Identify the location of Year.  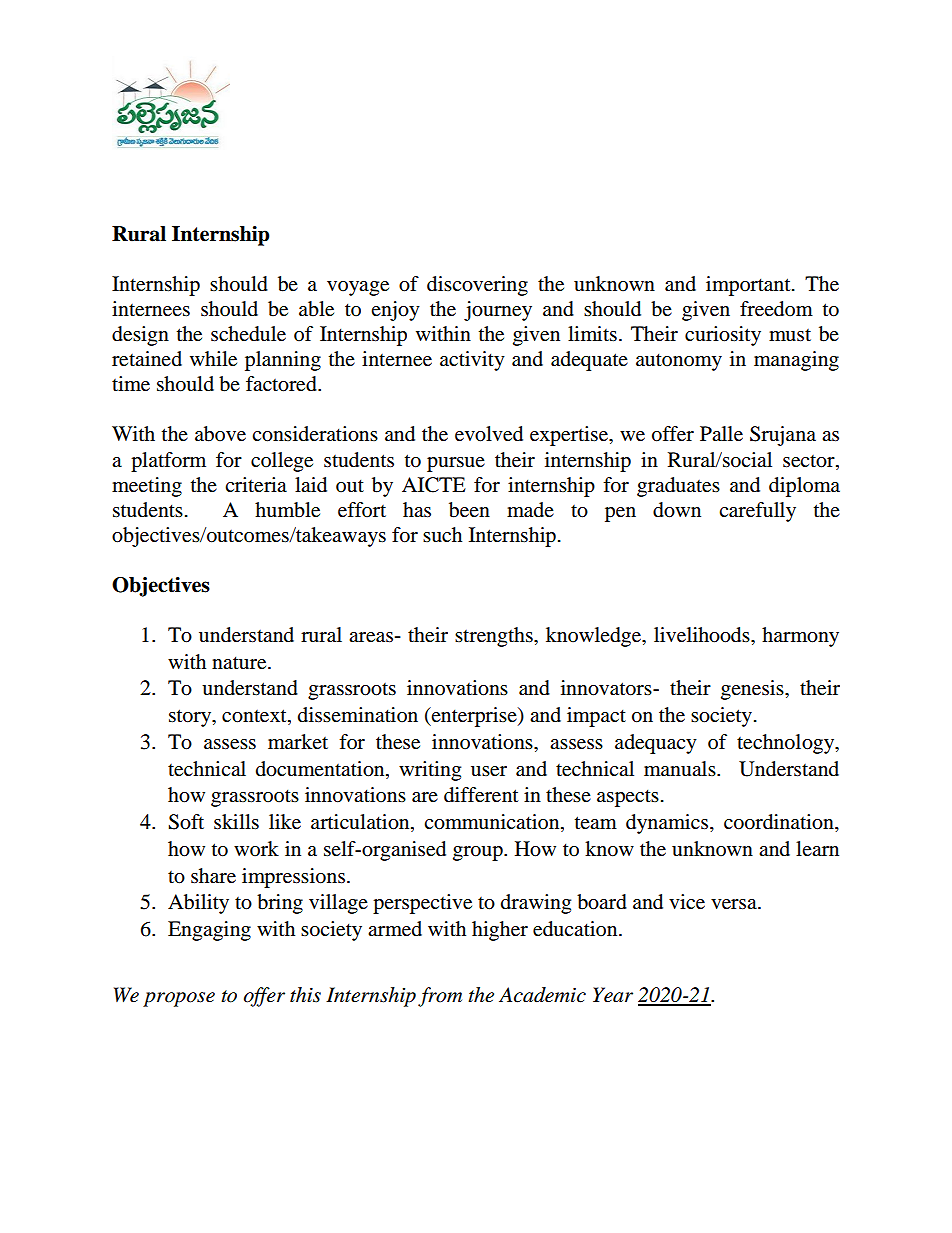
(613, 995).
